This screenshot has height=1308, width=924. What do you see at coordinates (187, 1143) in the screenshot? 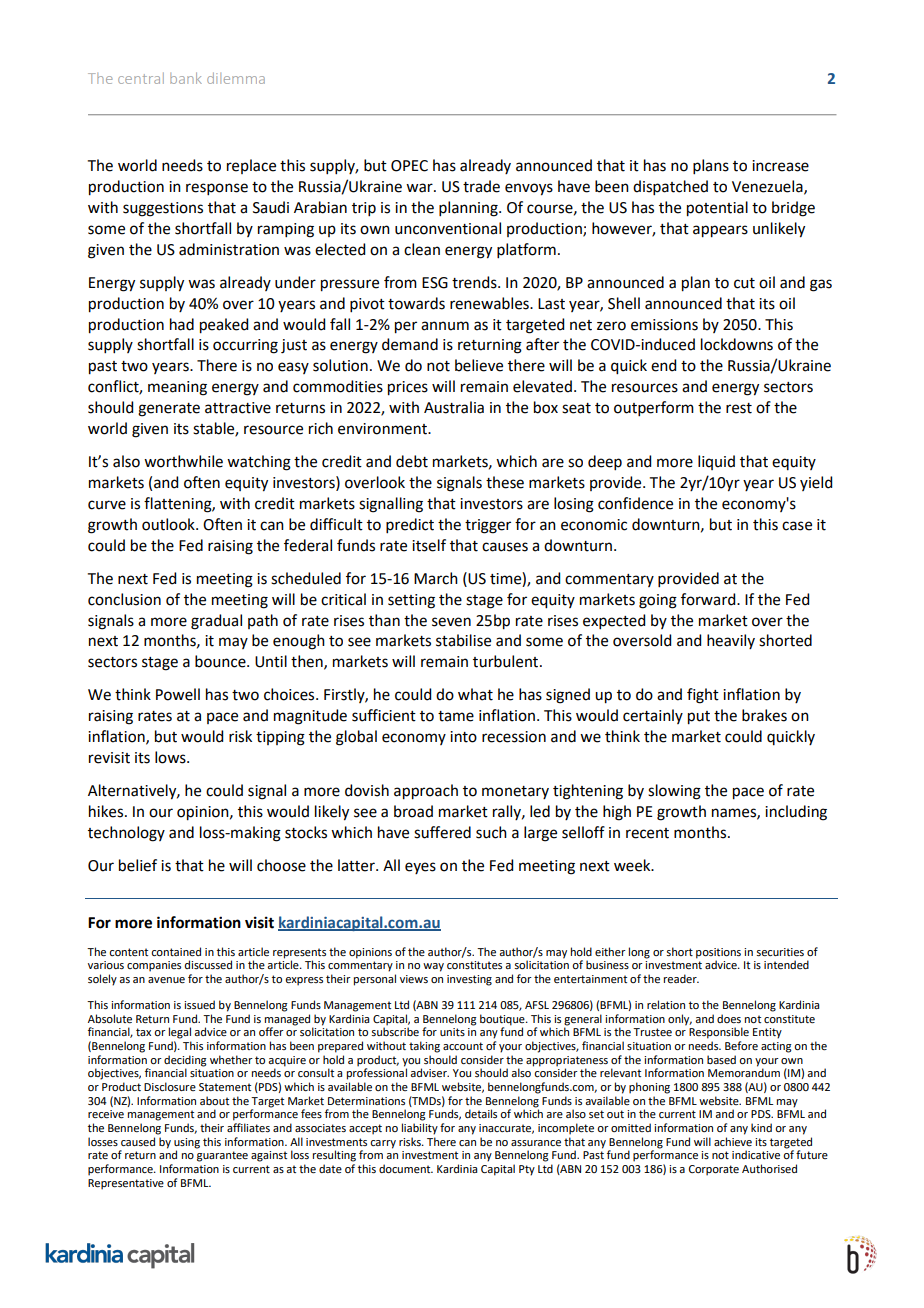
I see `using` at bounding box center [187, 1143].
